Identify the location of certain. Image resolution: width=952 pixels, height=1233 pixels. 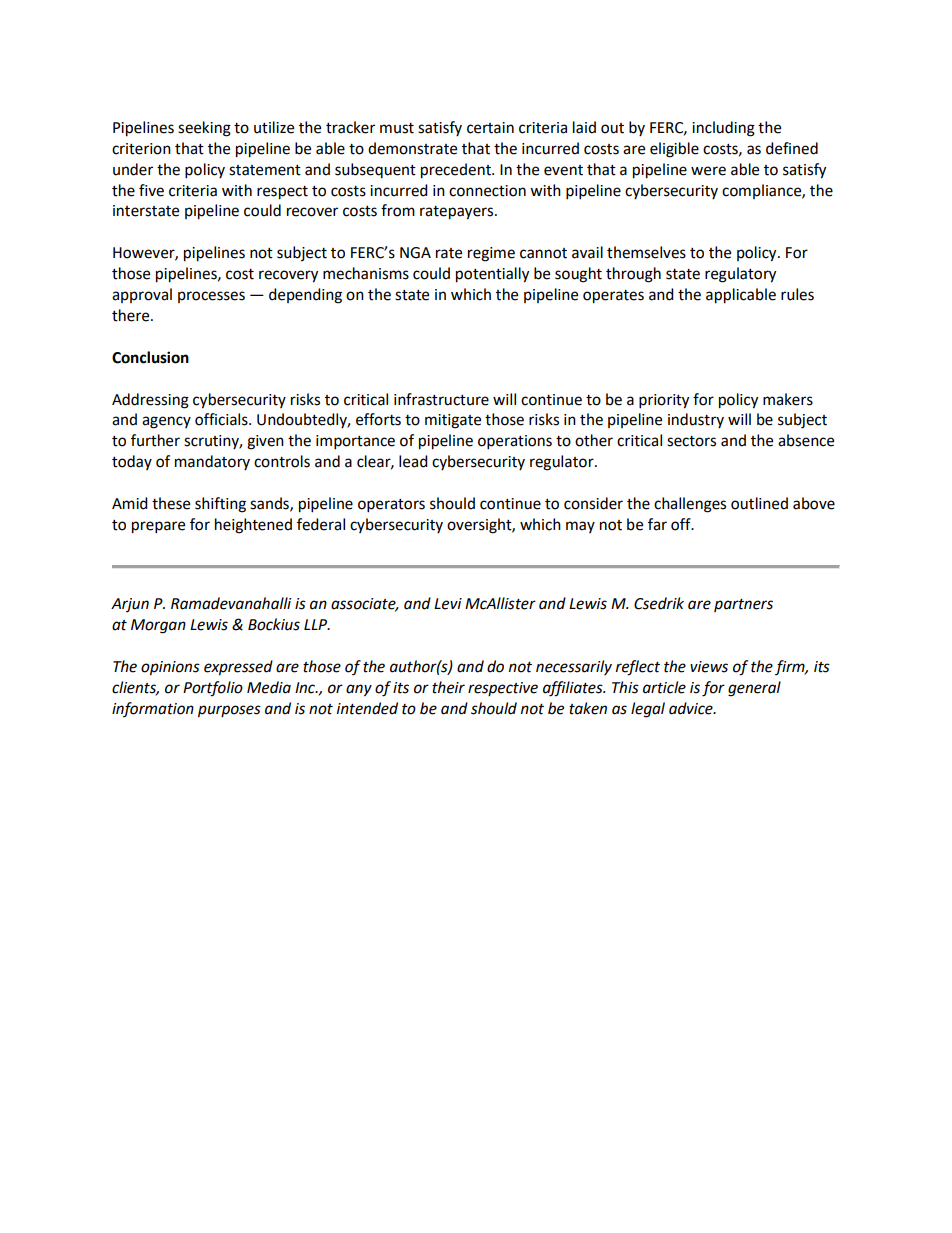
(490, 128).
